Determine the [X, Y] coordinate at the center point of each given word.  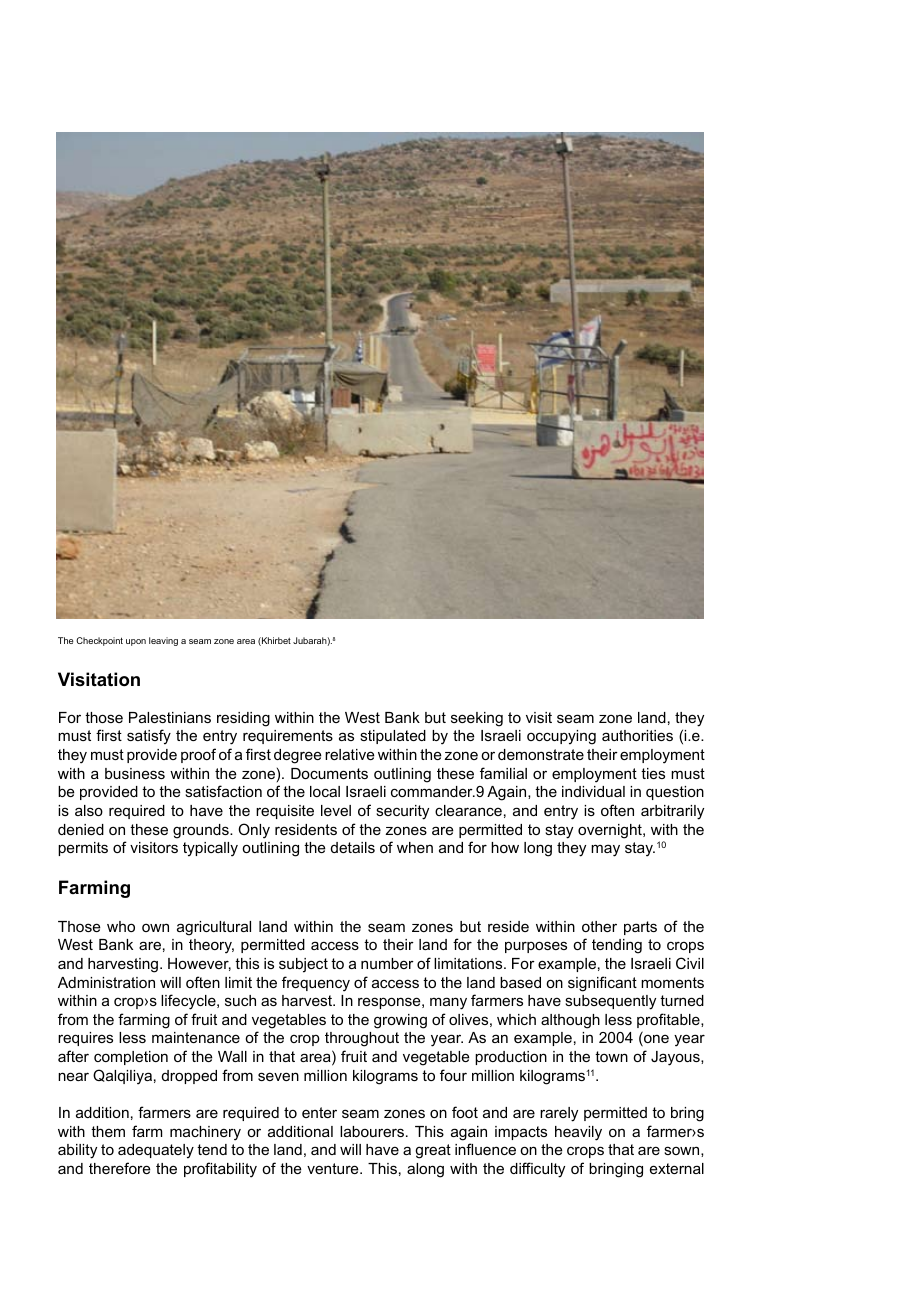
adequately [156, 1151]
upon [136, 642]
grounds [202, 831]
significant [602, 984]
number [387, 963]
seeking [477, 719]
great [433, 1151]
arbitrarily [672, 812]
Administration [106, 982]
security [402, 812]
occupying [561, 737]
